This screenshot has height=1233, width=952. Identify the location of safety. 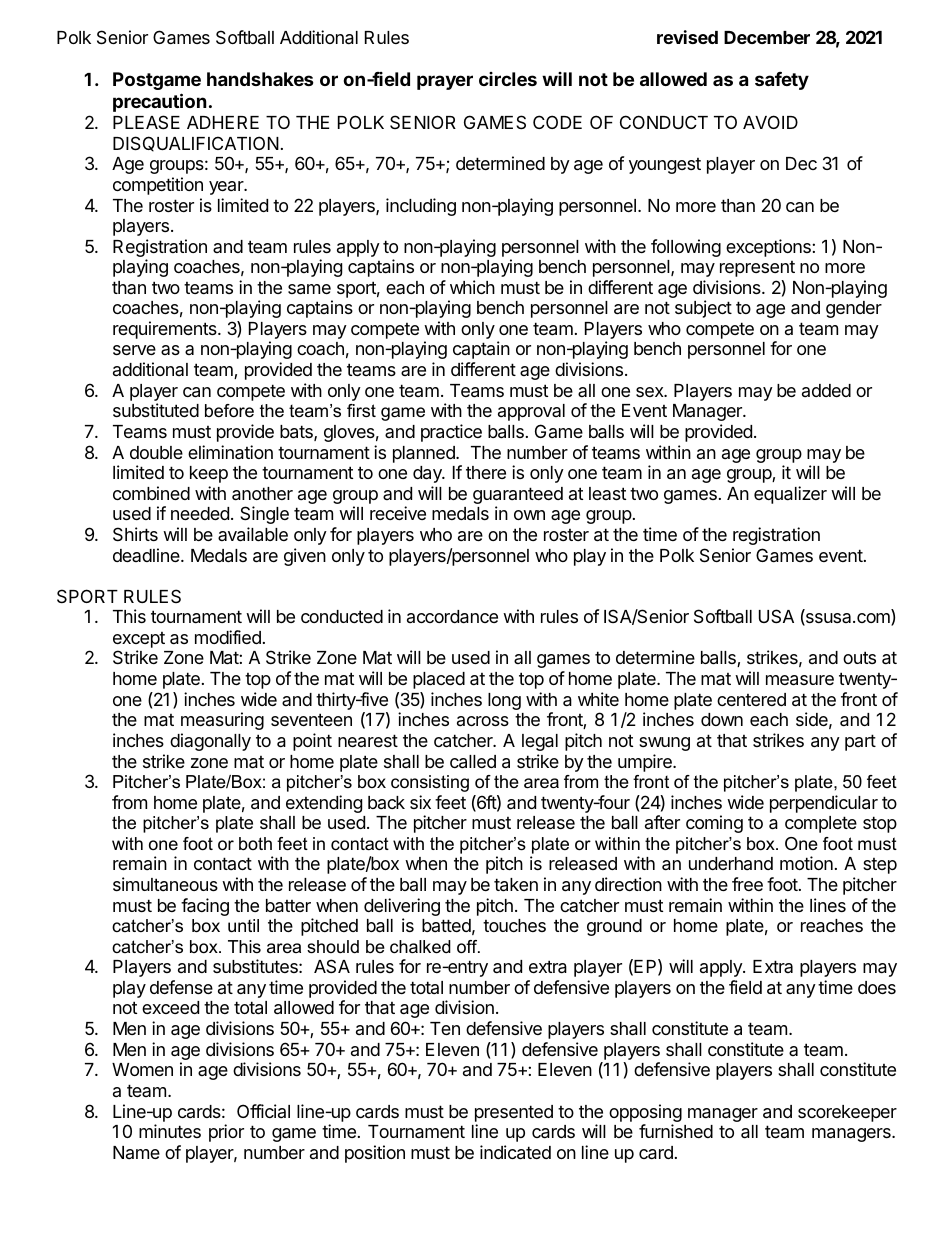
(782, 81).
